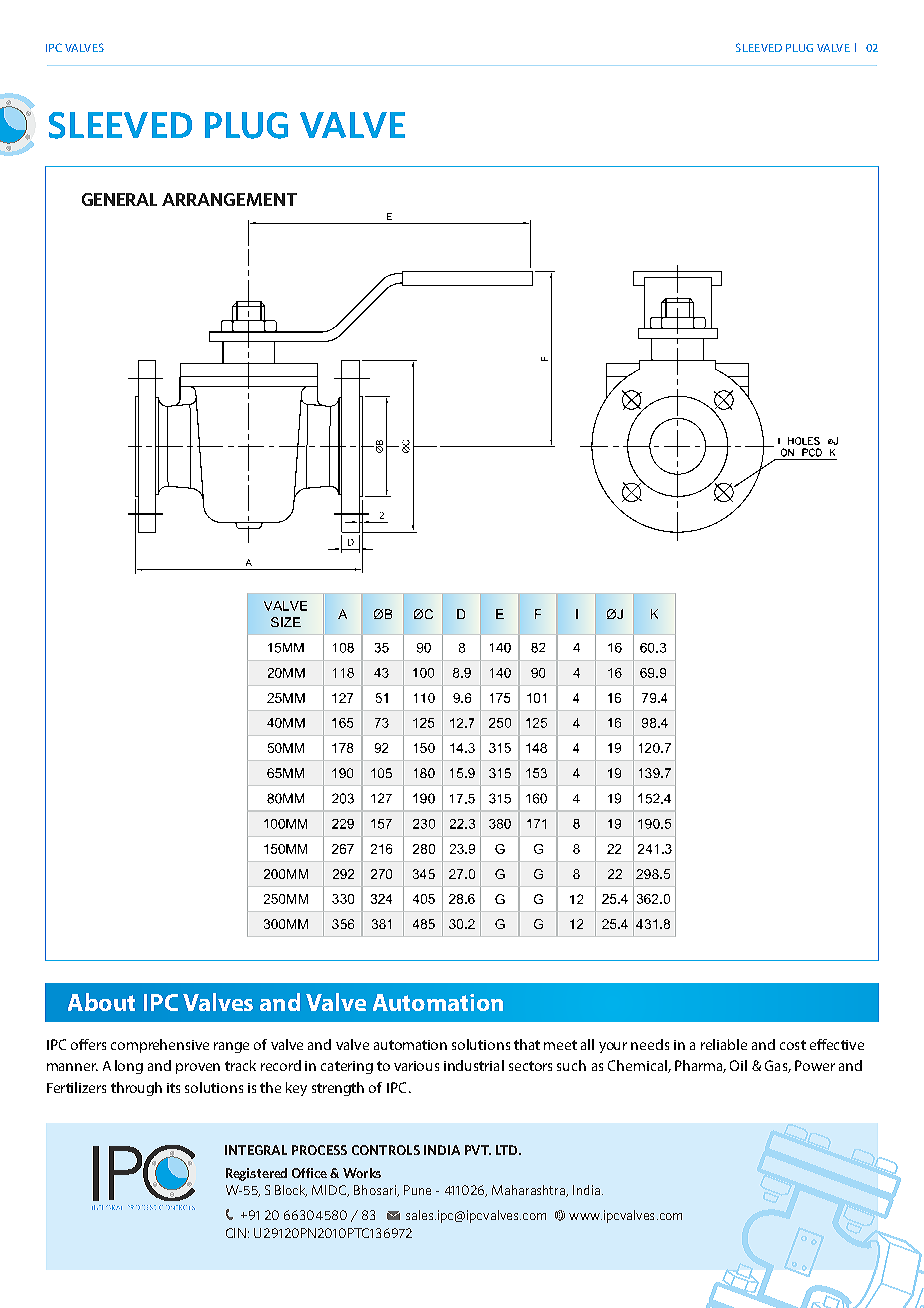  What do you see at coordinates (119, 199) in the page?
I see `GENERAL` at bounding box center [119, 199].
